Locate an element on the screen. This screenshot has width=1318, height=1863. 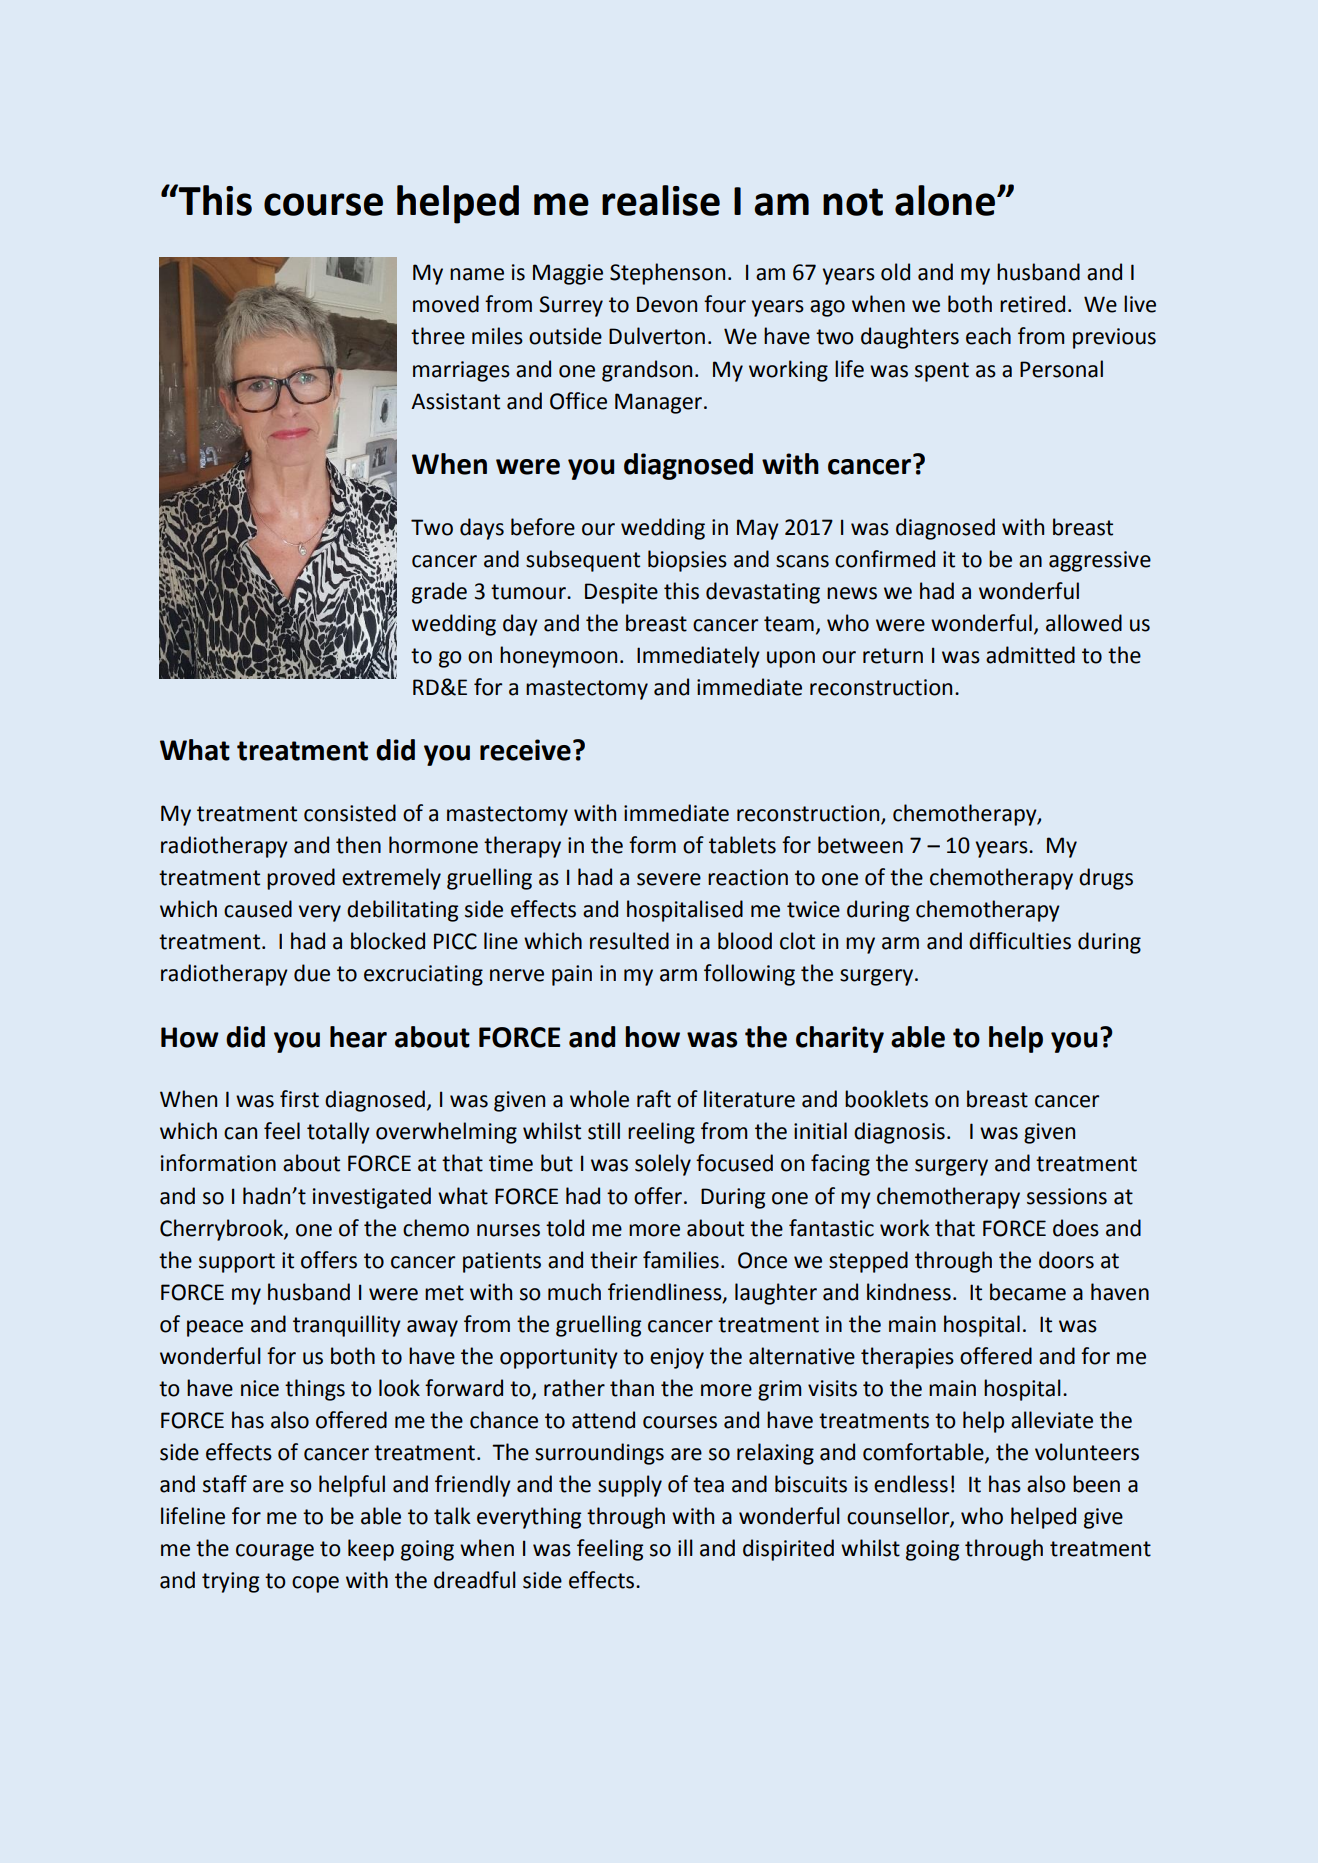
difficulties is located at coordinates (1020, 941).
